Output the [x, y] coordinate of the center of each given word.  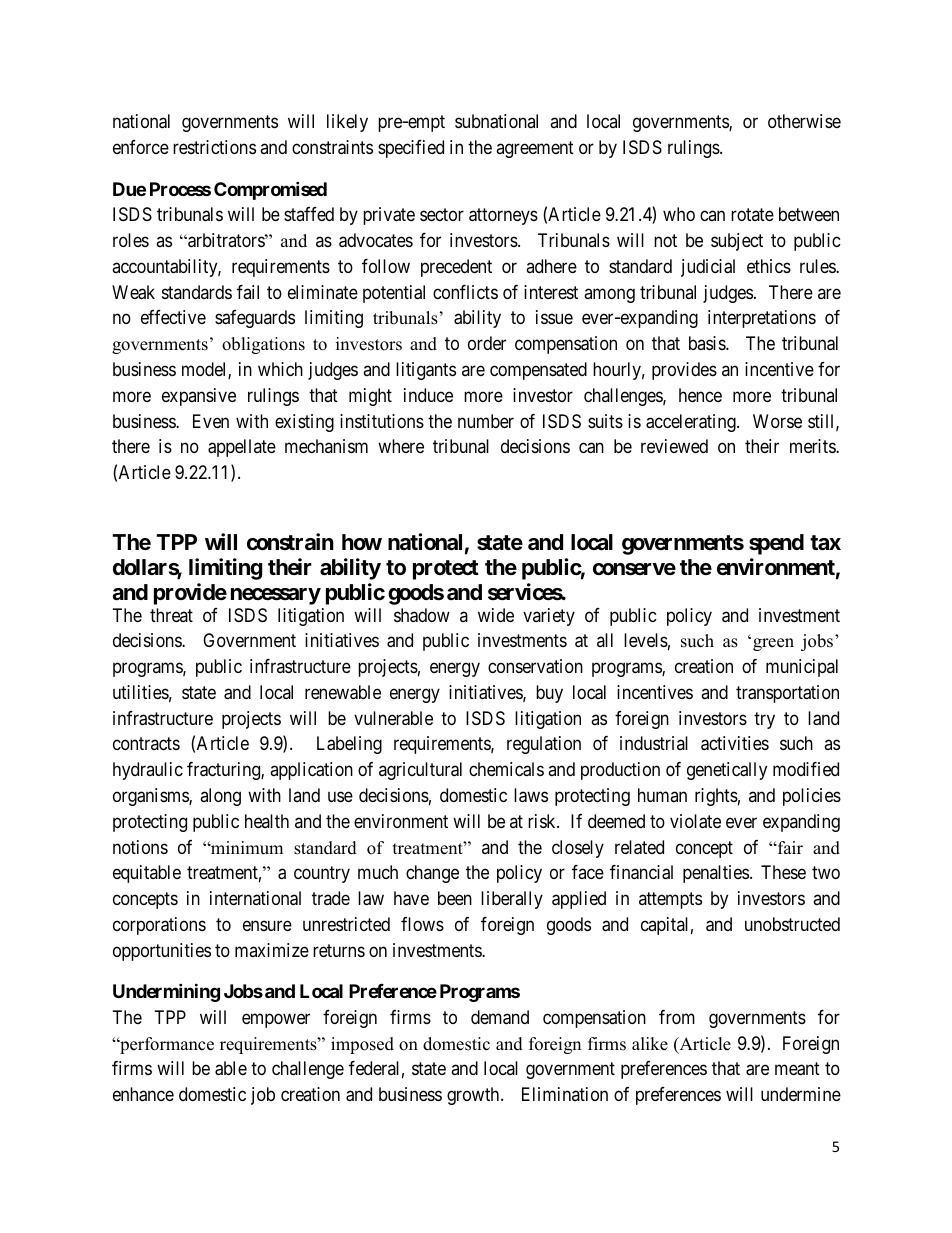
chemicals [506, 769]
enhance [143, 1094]
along [220, 797]
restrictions [214, 147]
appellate [242, 448]
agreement [535, 150]
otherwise [804, 121]
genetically [727, 771]
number [486, 421]
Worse [777, 421]
